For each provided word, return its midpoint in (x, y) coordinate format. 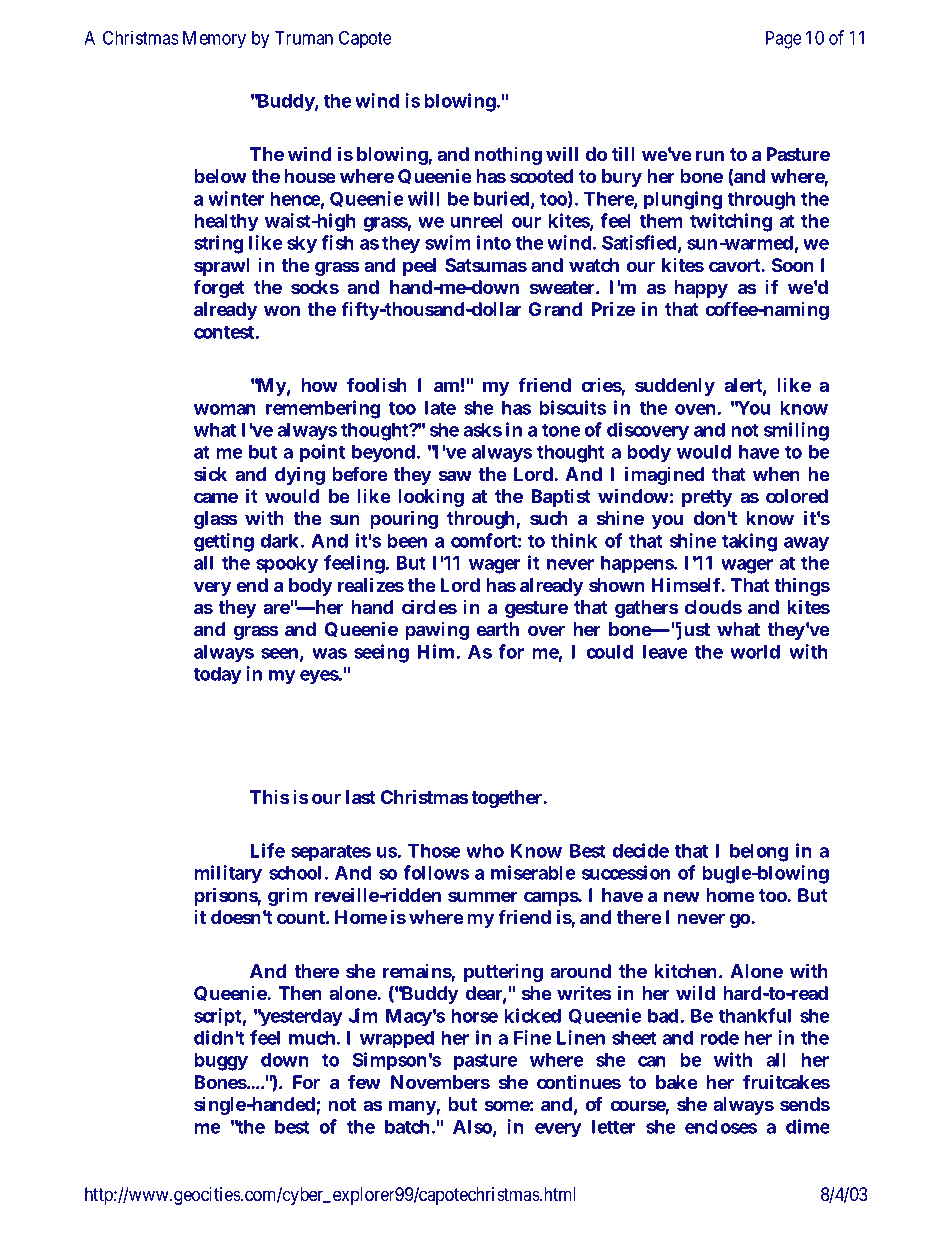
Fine (533, 1037)
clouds (713, 607)
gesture (536, 609)
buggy (221, 1062)
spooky (287, 565)
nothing (508, 156)
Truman (304, 38)
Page (784, 40)
